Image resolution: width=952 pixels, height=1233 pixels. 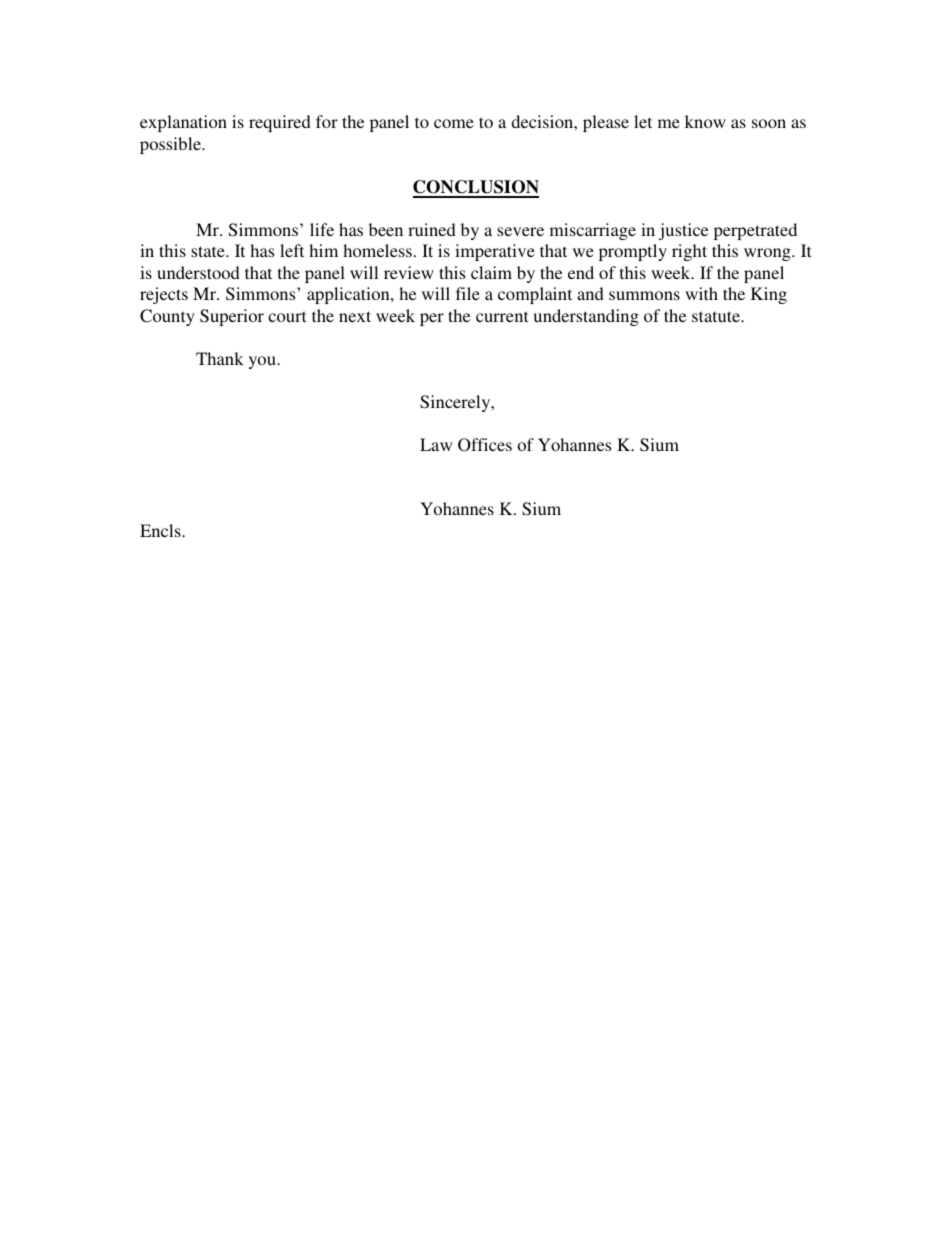 What do you see at coordinates (717, 316) in the page?
I see `statute` at bounding box center [717, 316].
